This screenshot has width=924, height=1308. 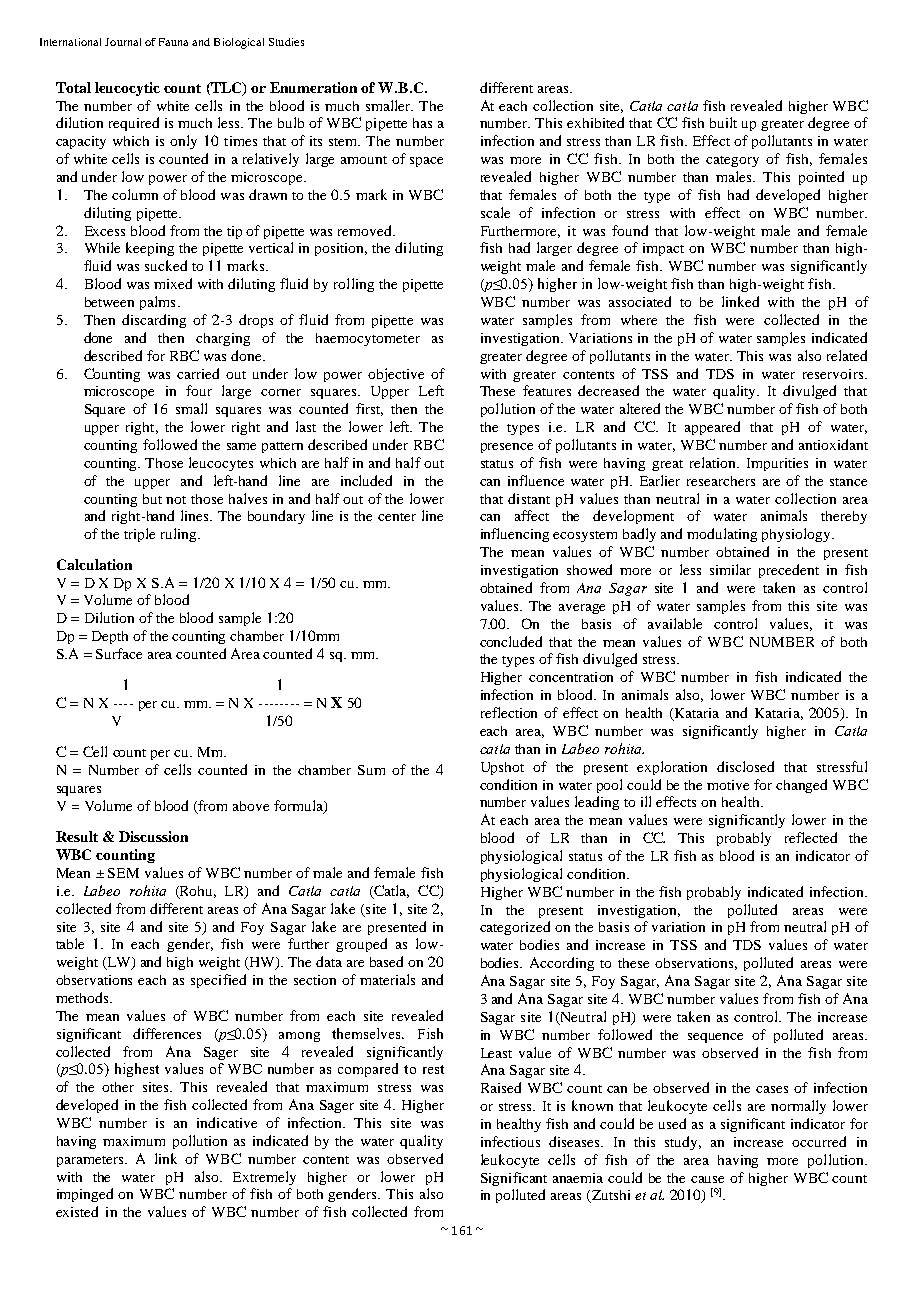 I want to click on Fauna, so click(x=173, y=42).
